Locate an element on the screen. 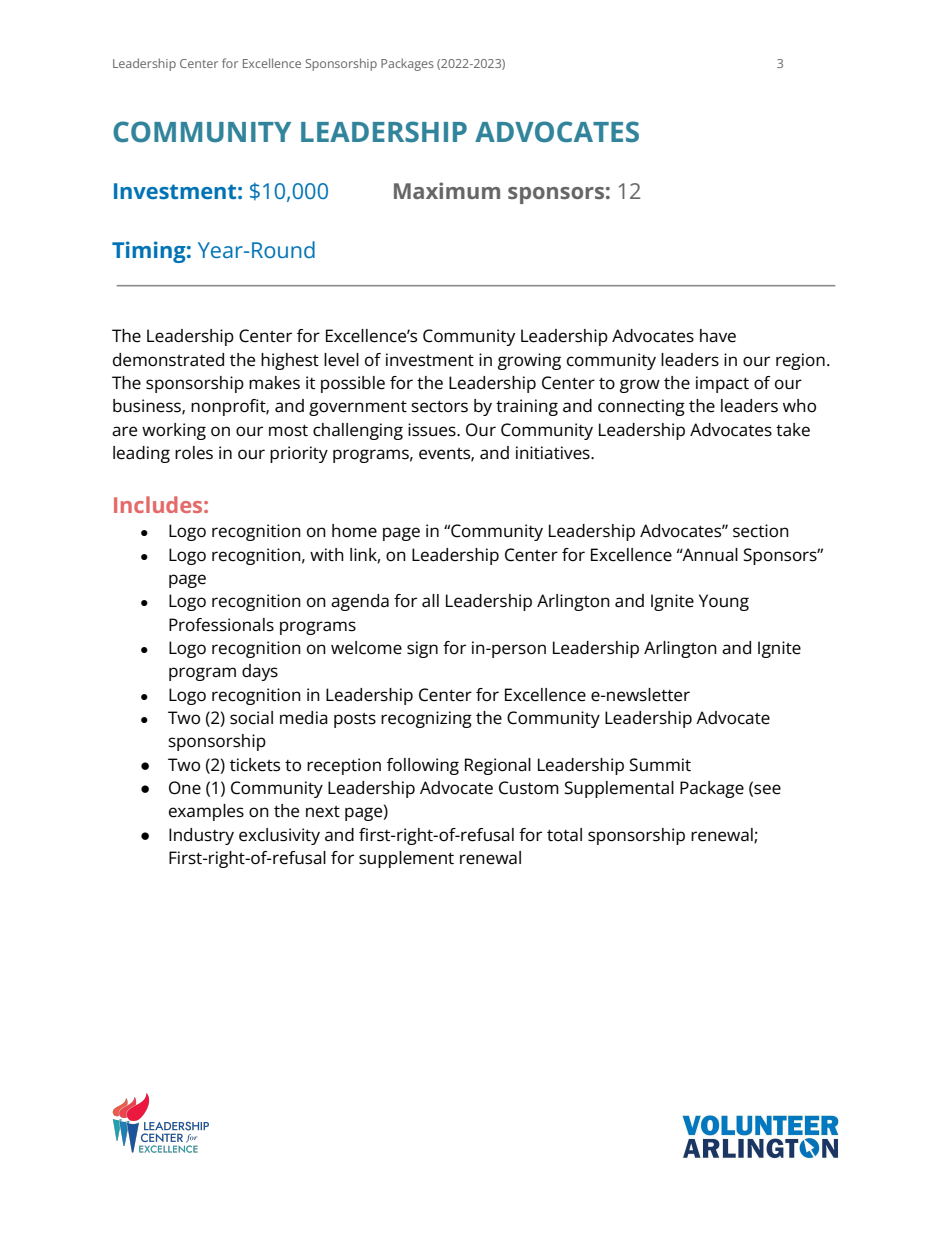  level is located at coordinates (341, 360).
